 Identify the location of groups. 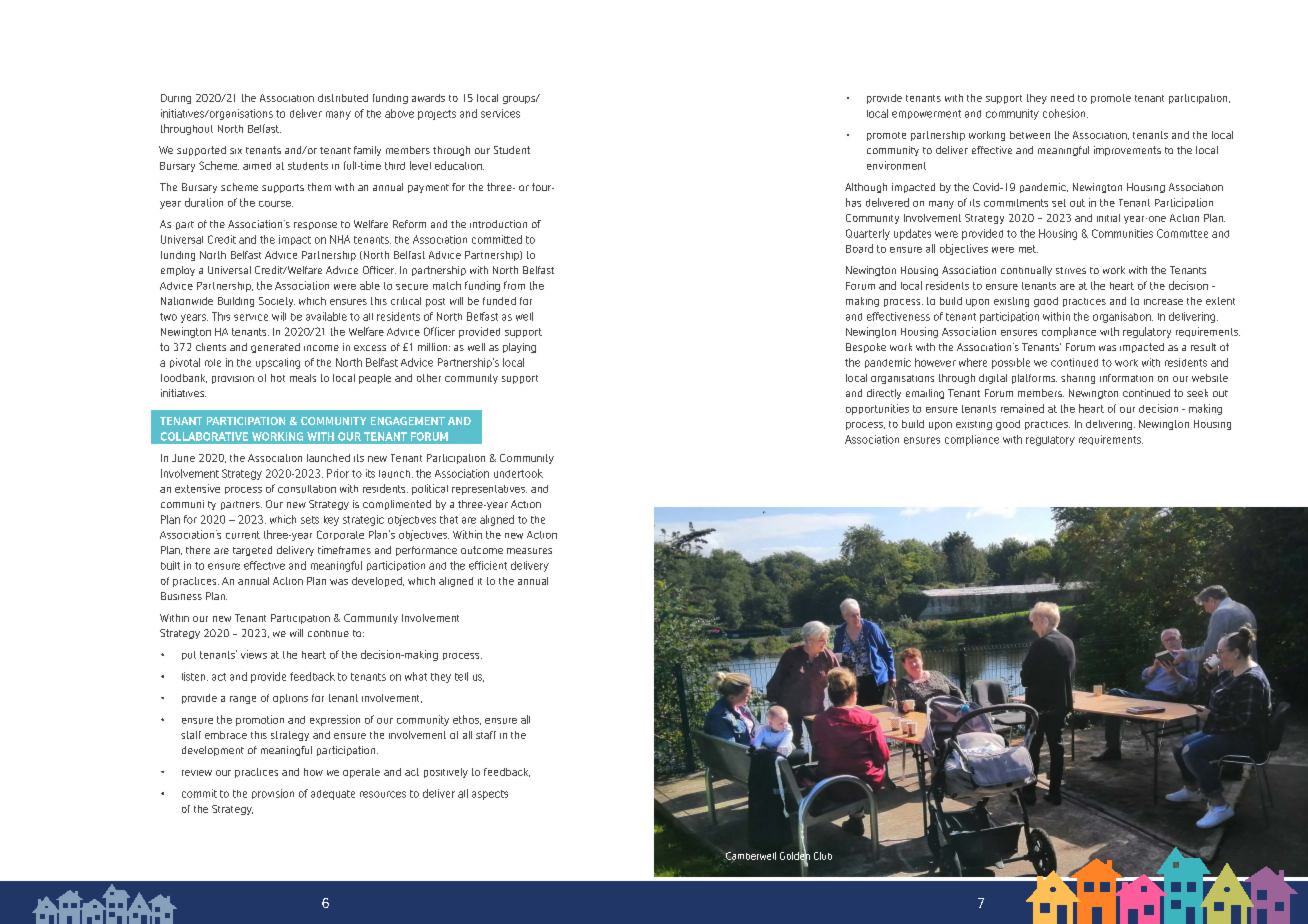
(520, 100).
